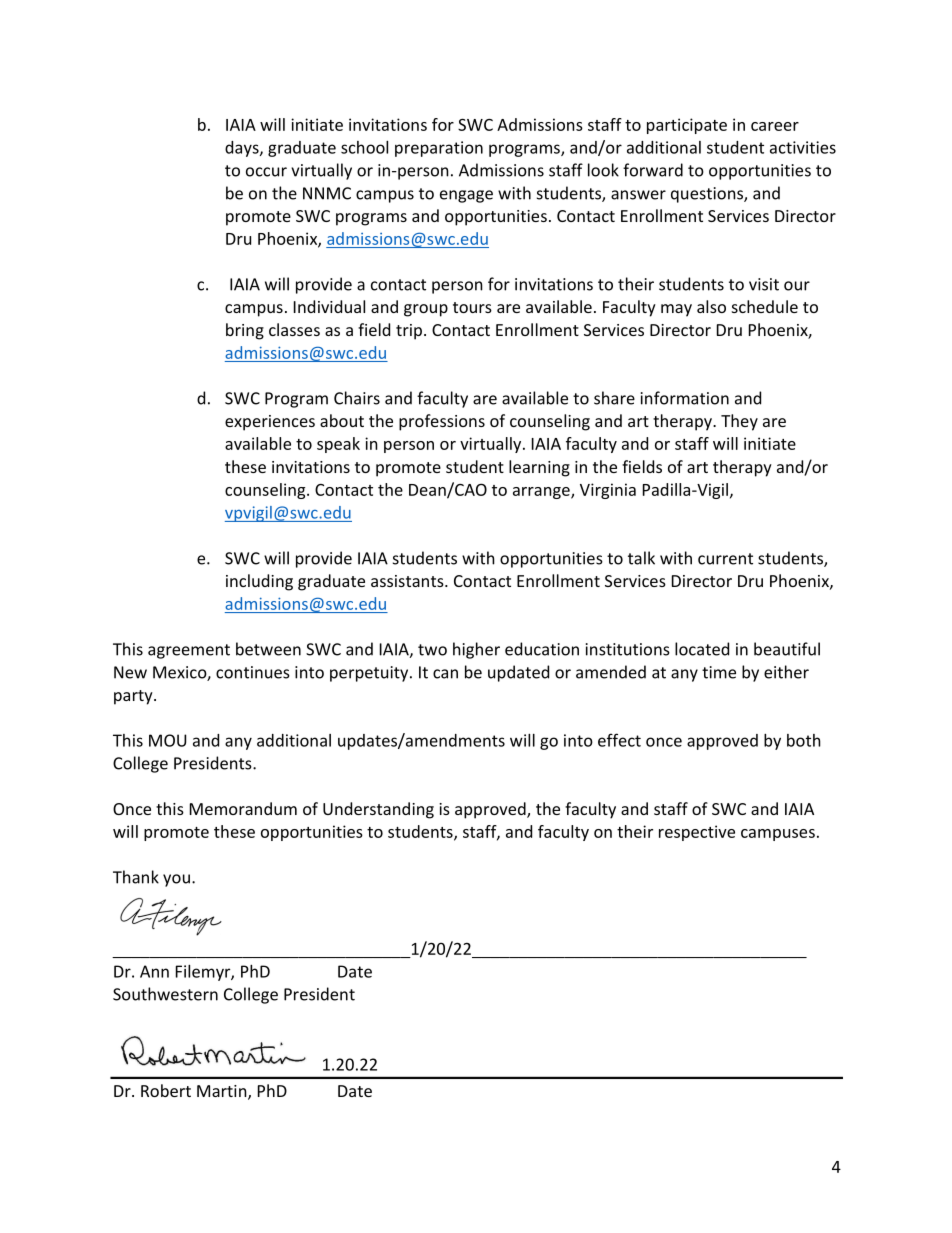  What do you see at coordinates (476, 650) in the screenshot?
I see `higher` at bounding box center [476, 650].
